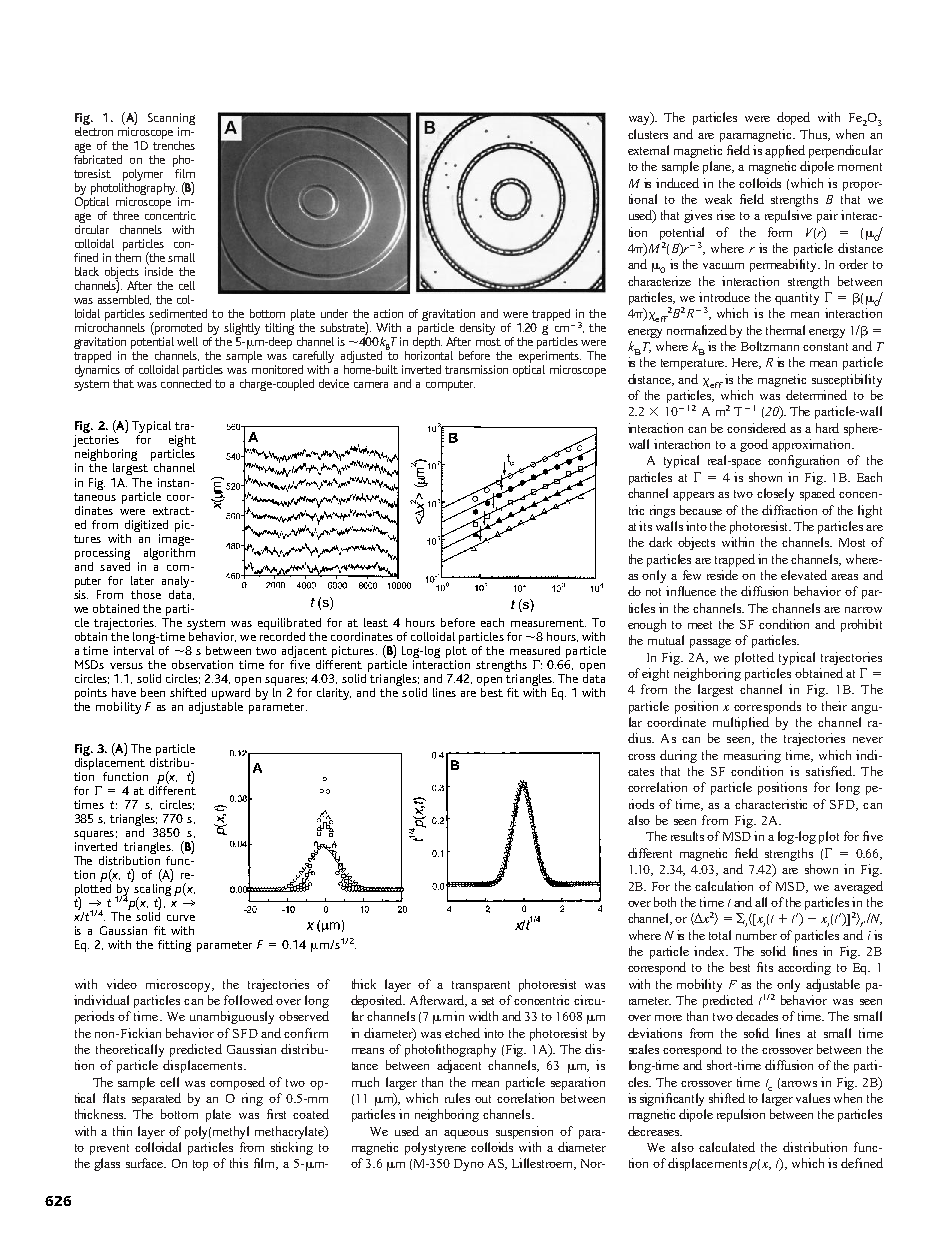 The height and width of the screenshot is (1233, 952). What do you see at coordinates (174, 144) in the screenshot?
I see `trenches` at bounding box center [174, 144].
